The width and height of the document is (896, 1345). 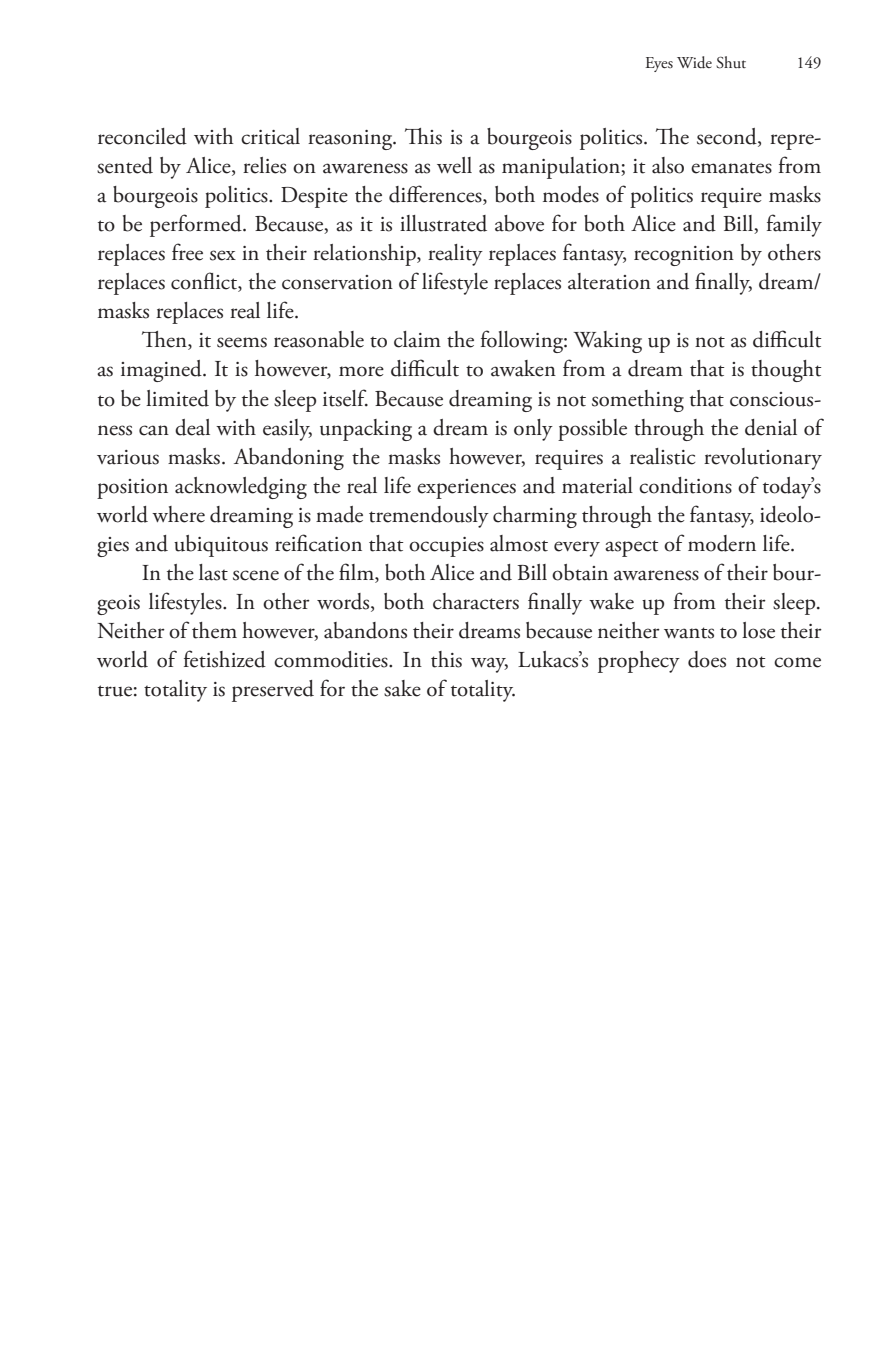 I want to click on well, so click(x=454, y=165).
